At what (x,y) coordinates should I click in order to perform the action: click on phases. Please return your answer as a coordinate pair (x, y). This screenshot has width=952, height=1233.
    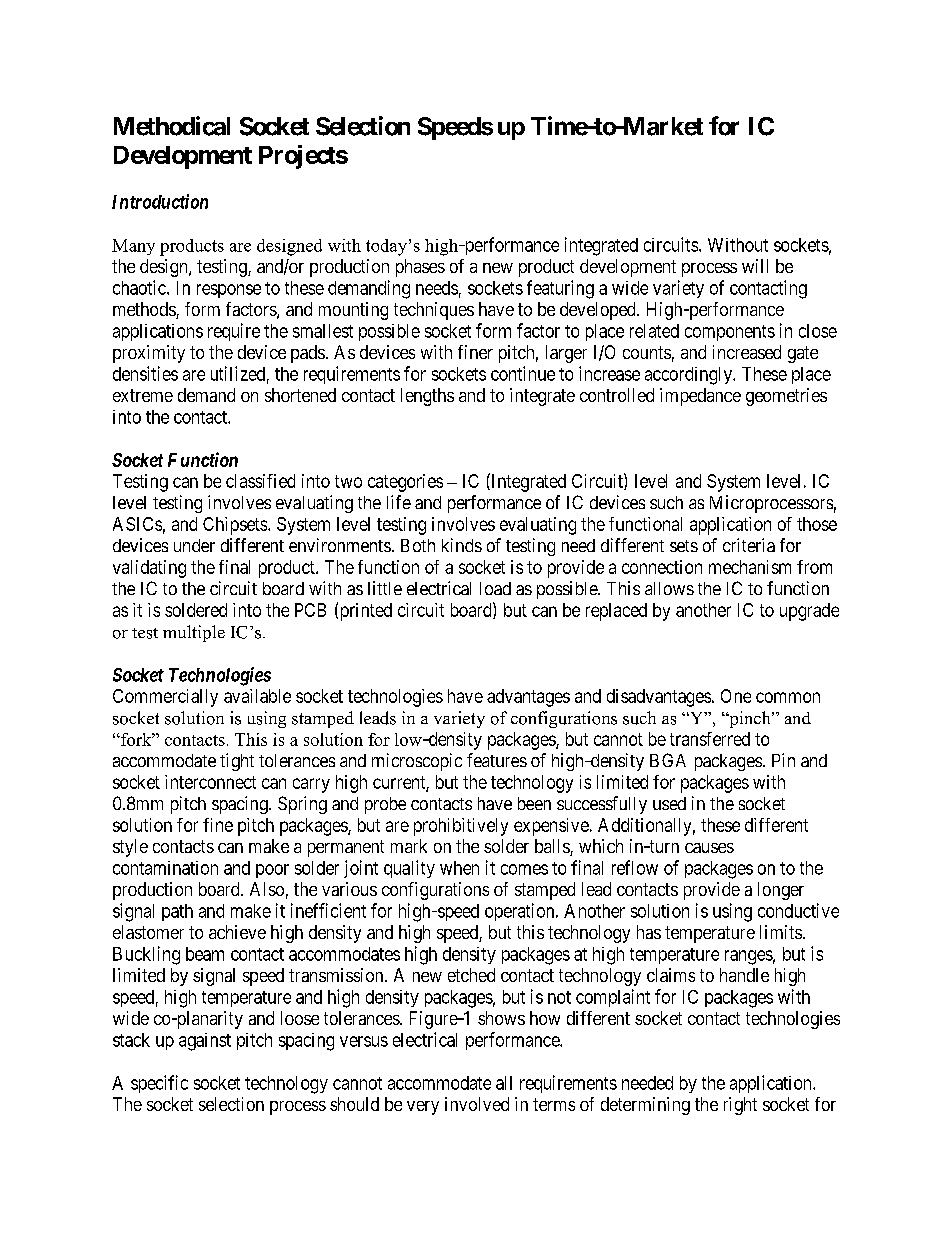
    Looking at the image, I should click on (420, 268).
